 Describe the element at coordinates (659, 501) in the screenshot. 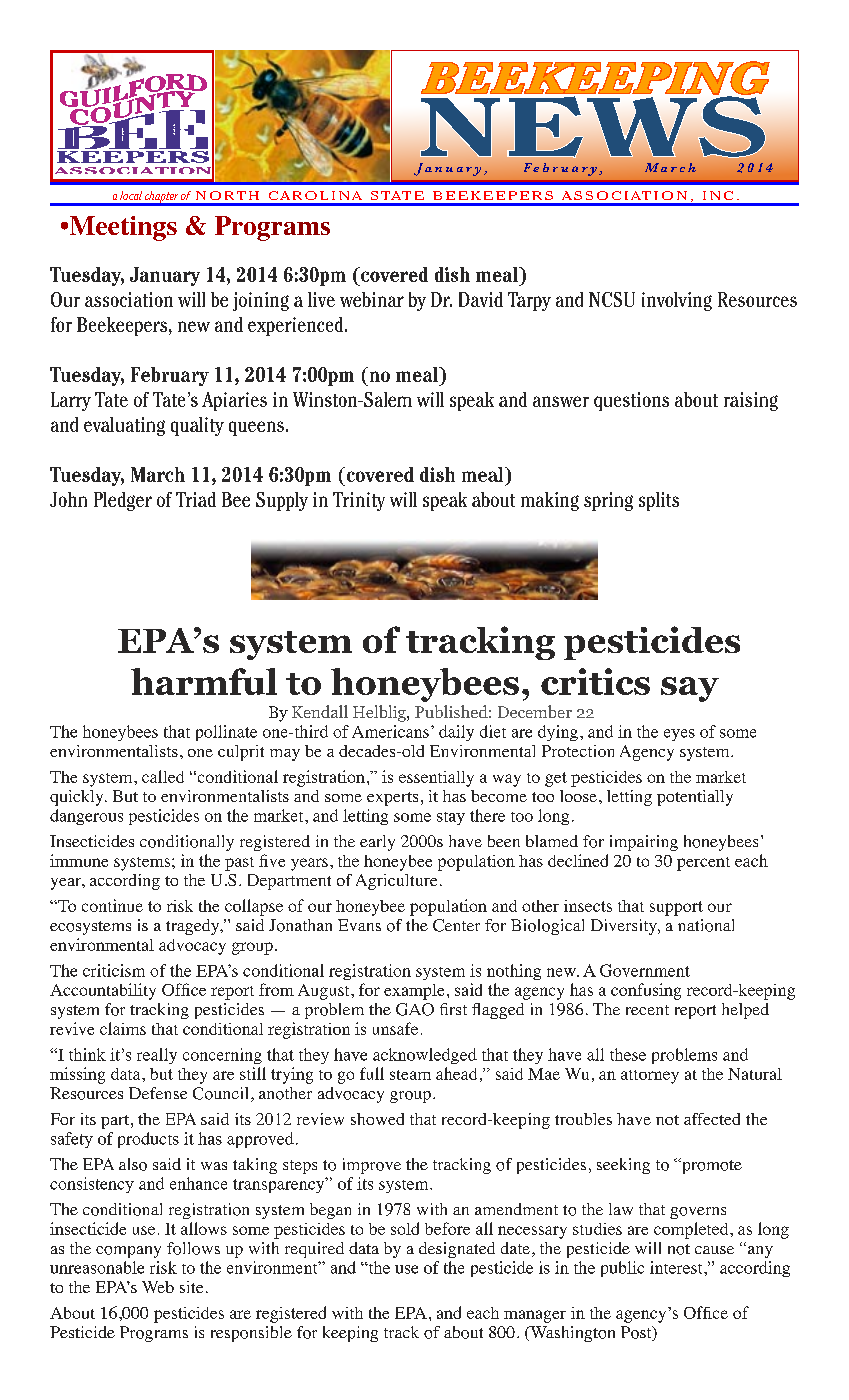

I see `splits` at that location.
